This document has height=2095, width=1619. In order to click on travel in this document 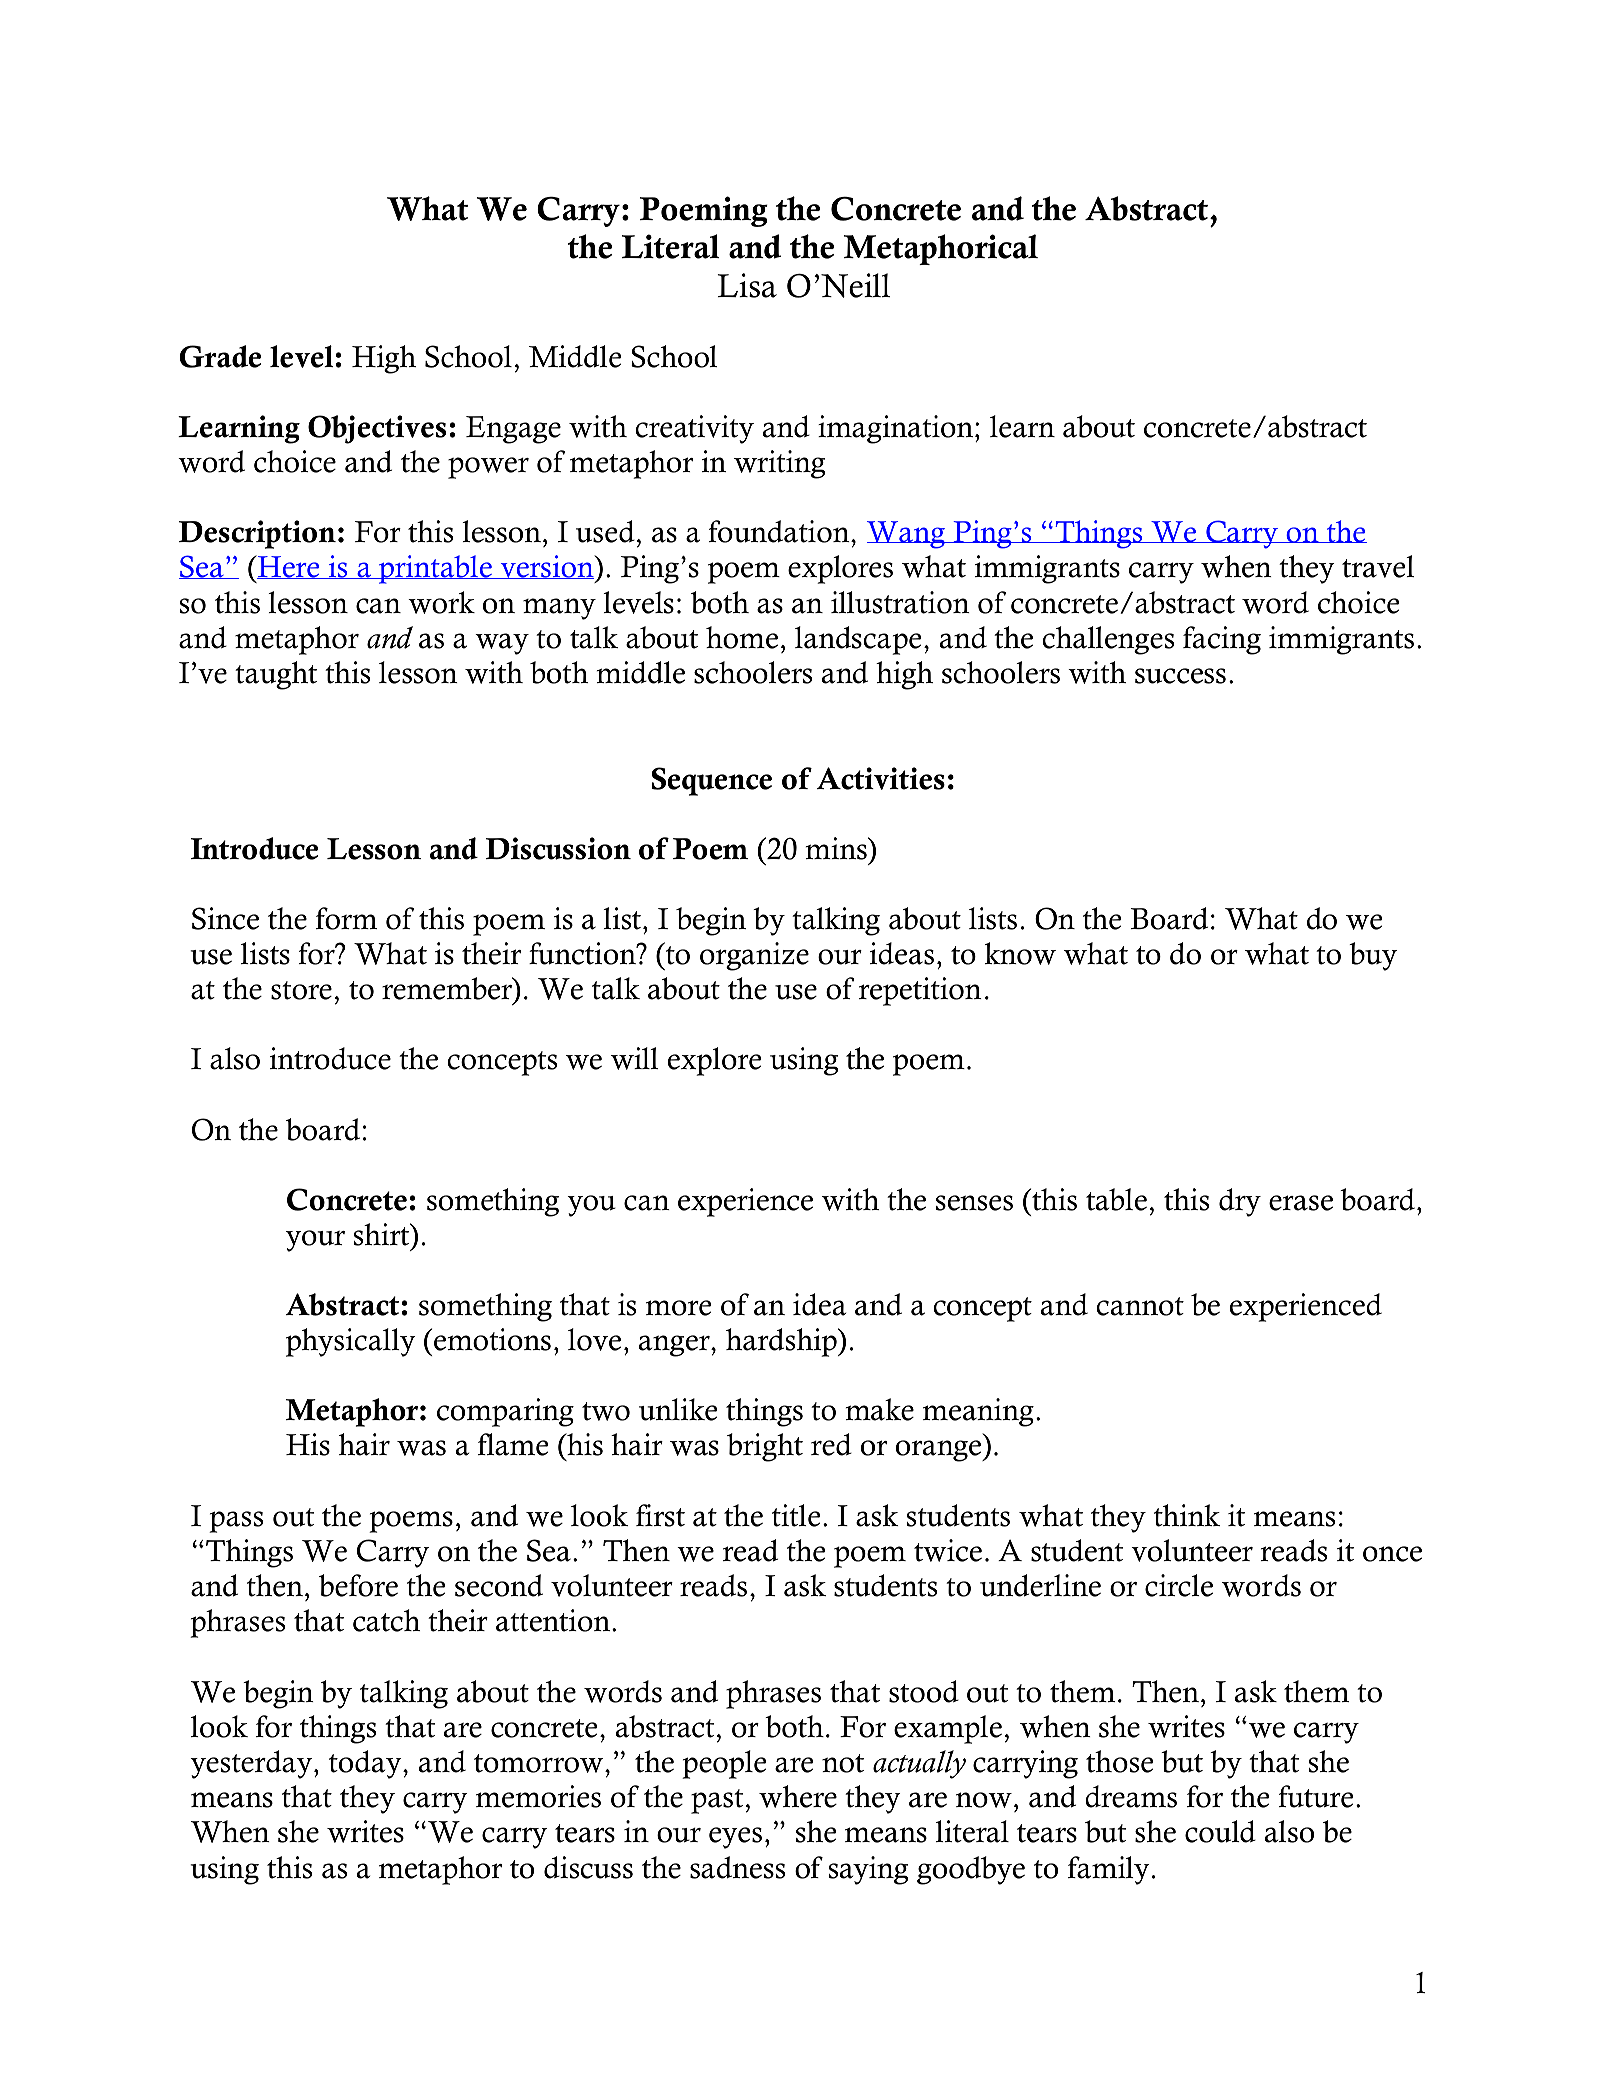, I will do `click(1378, 566)`.
